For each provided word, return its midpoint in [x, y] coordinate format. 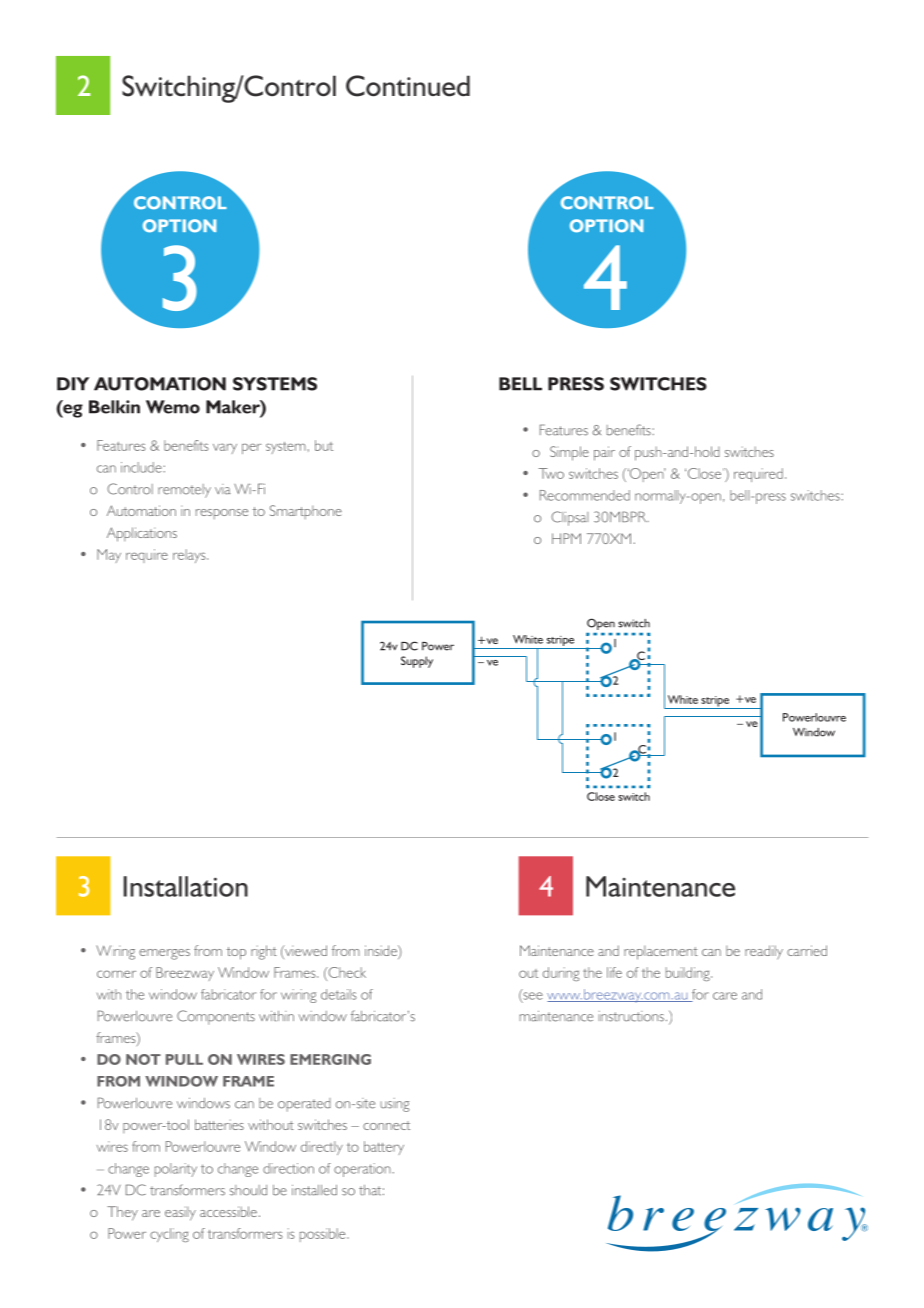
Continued [408, 86]
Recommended [585, 495]
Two [551, 473]
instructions [631, 1016]
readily [764, 952]
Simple [569, 453]
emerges [164, 954]
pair [604, 453]
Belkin [114, 407]
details [339, 994]
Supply [417, 662]
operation [362, 1170]
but [324, 445]
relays [190, 556]
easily [180, 1213]
